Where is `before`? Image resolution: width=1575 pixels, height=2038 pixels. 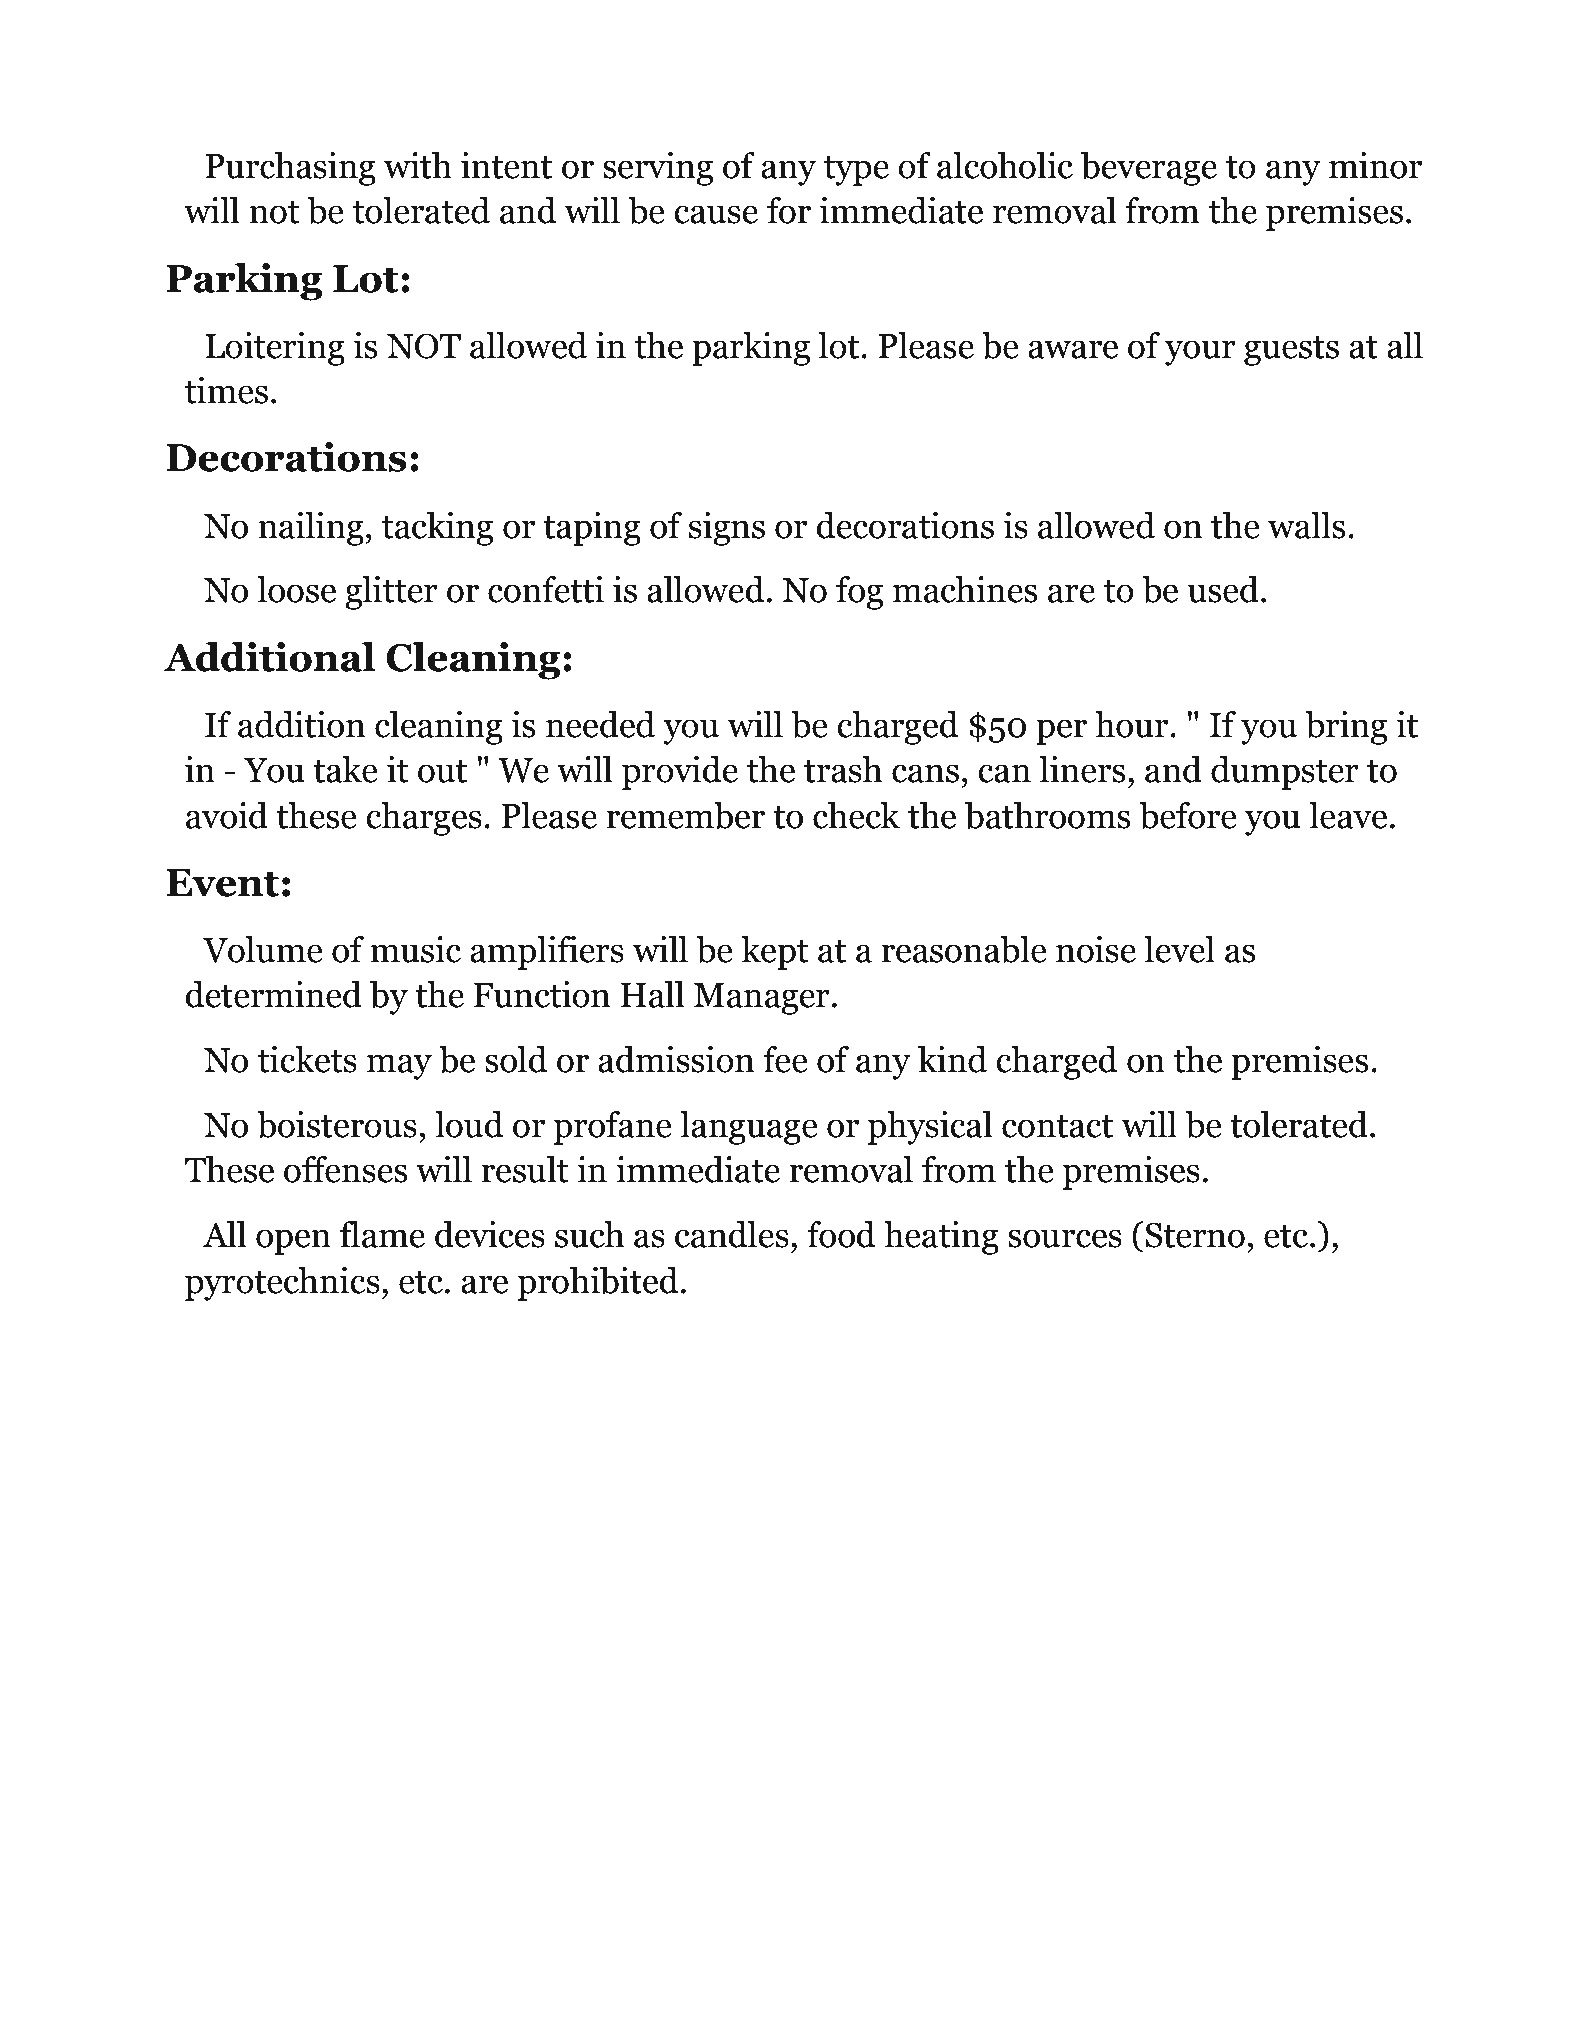 before is located at coordinates (1188, 815).
